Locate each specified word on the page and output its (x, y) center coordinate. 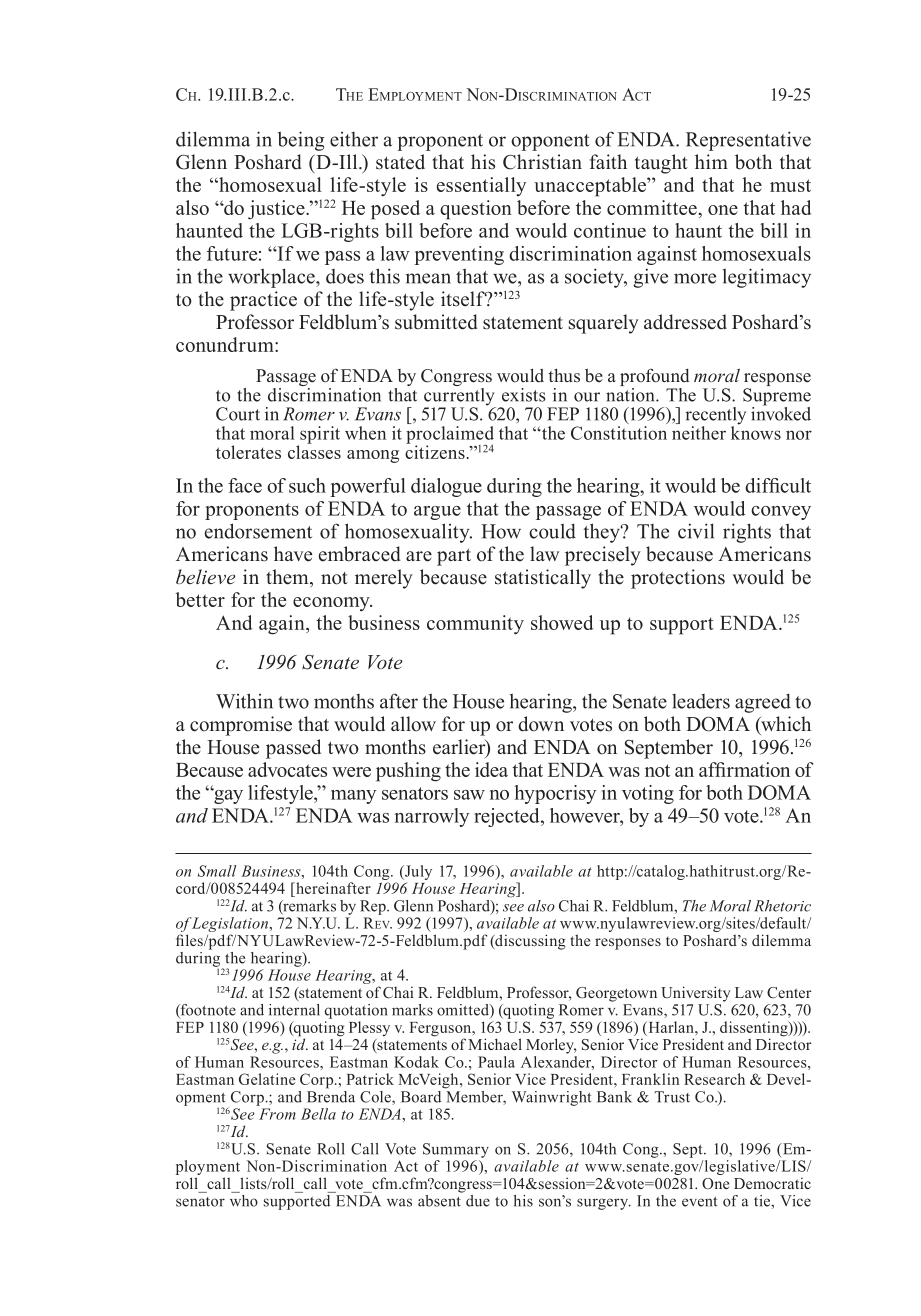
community (475, 625)
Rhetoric (782, 906)
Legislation (230, 926)
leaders (701, 701)
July (417, 872)
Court (238, 414)
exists (524, 395)
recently (715, 417)
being (301, 141)
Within (244, 701)
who (244, 1199)
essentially (481, 186)
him (711, 161)
